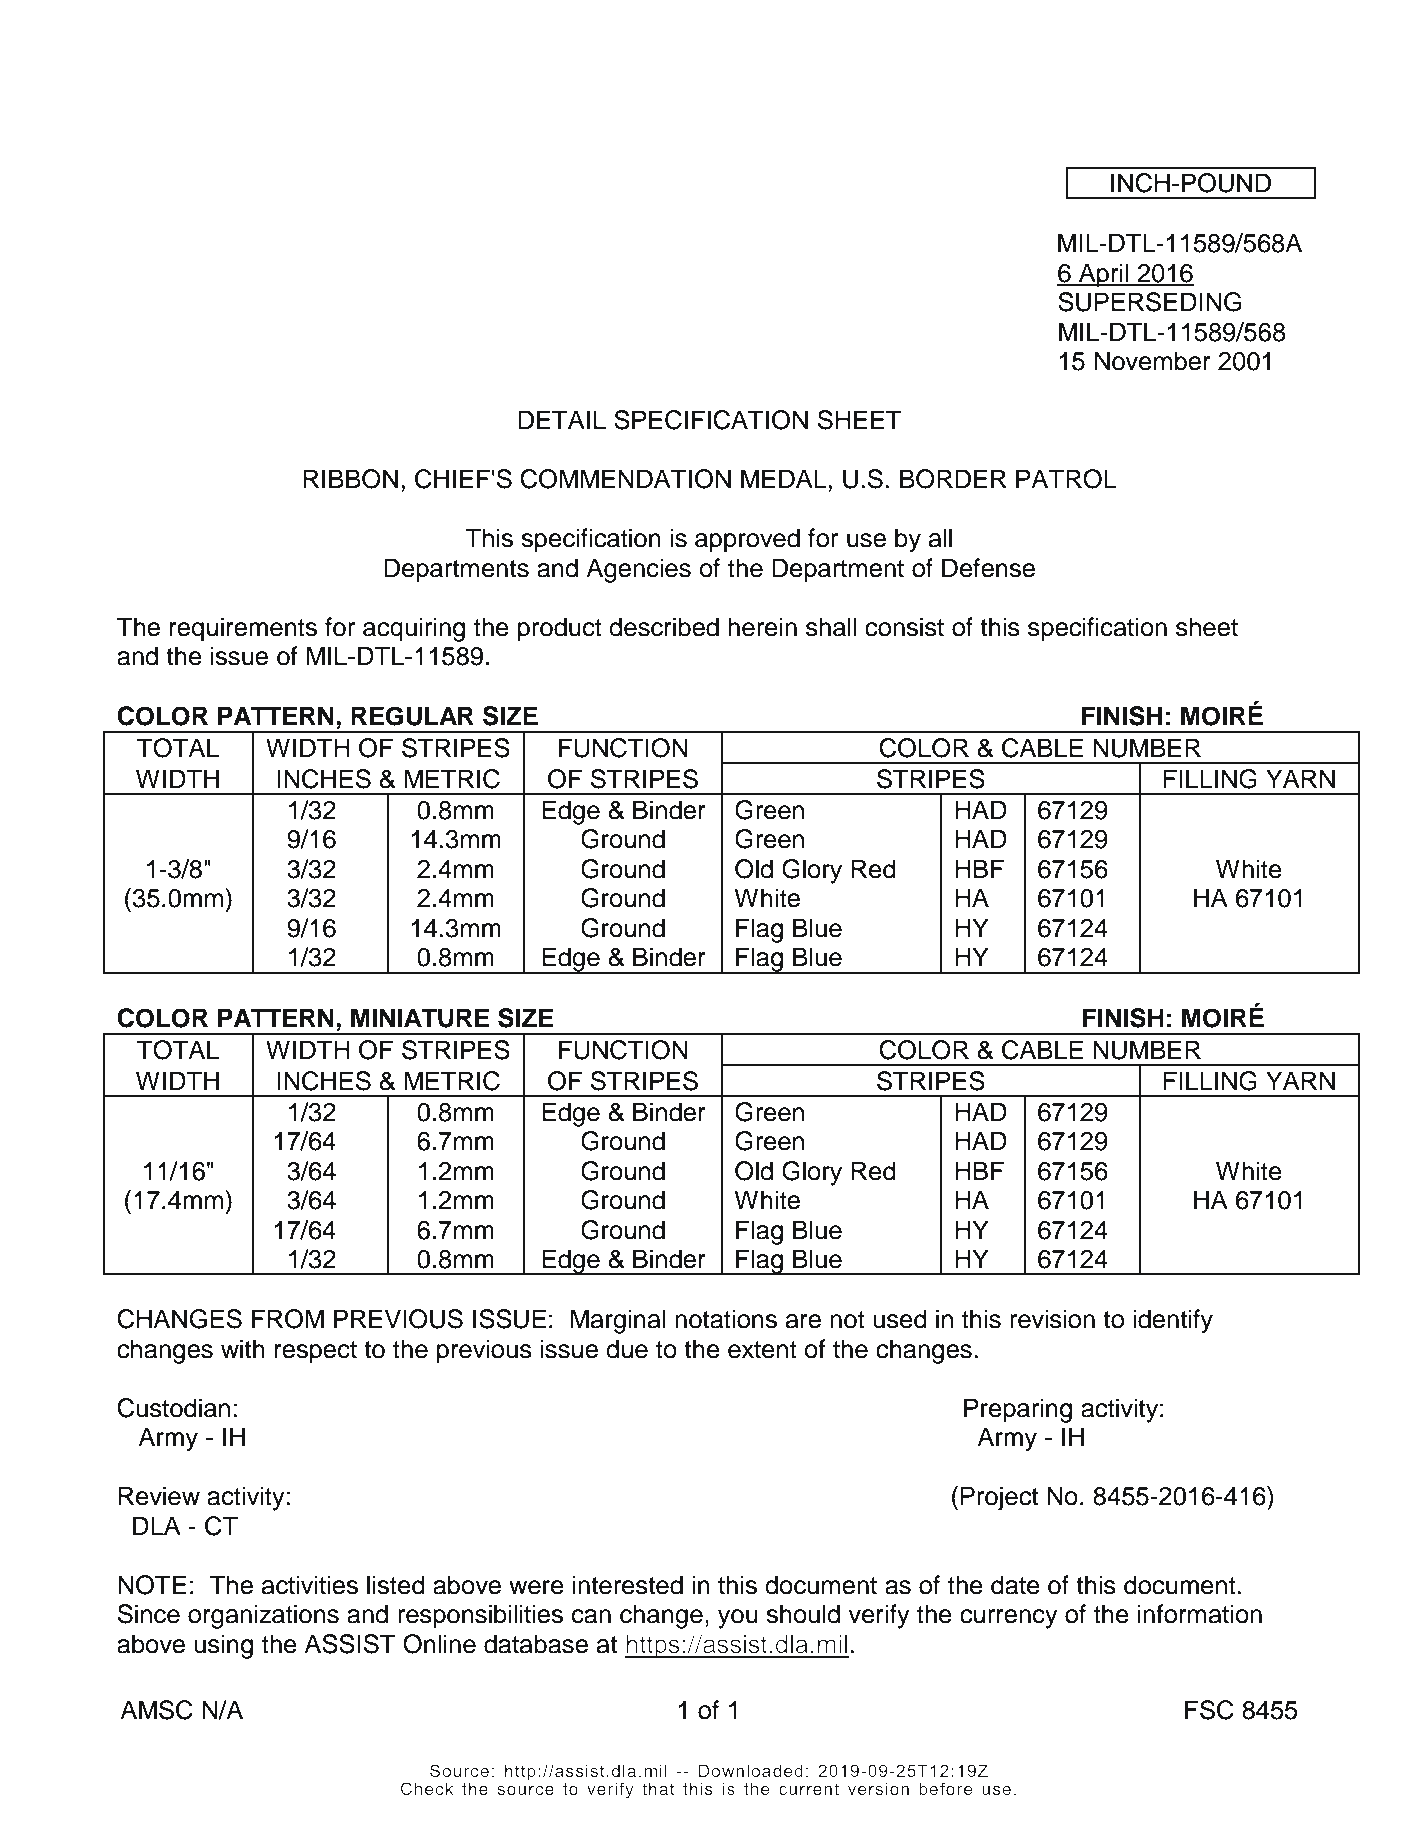 The height and width of the document is (1837, 1419). I want to click on April, so click(1104, 275).
